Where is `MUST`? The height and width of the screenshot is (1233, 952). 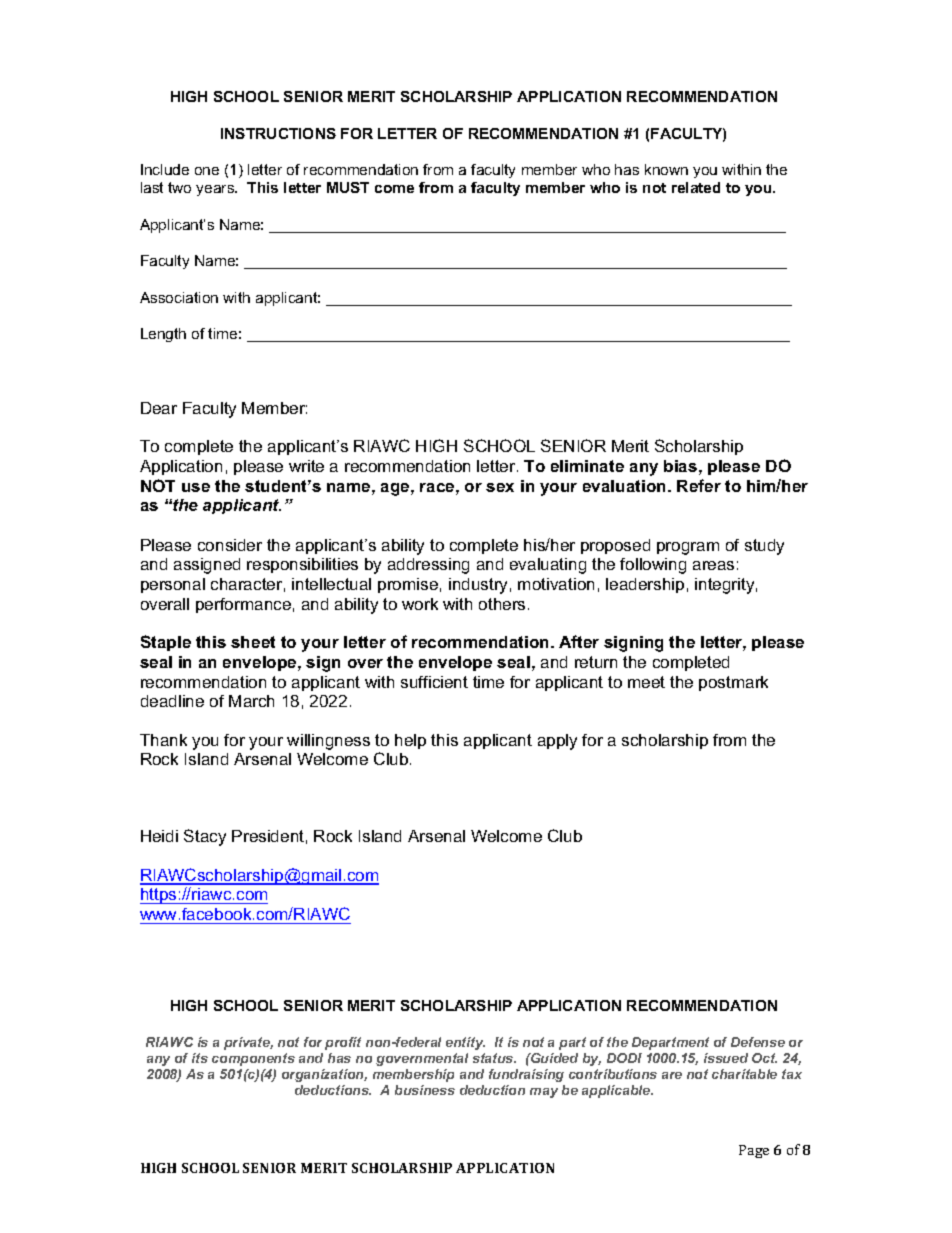 MUST is located at coordinates (348, 187).
